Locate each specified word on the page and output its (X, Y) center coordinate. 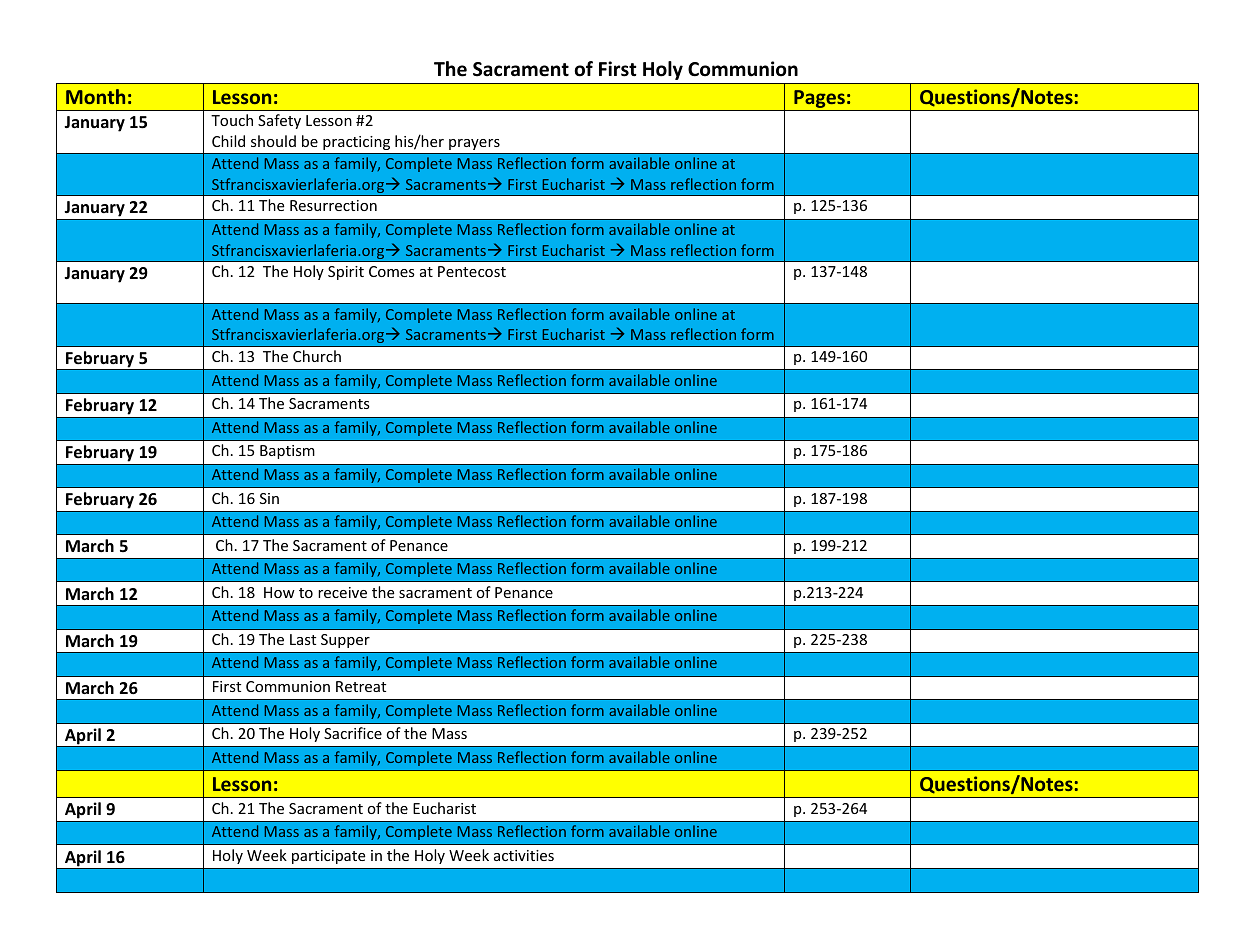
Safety (279, 121)
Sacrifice (353, 733)
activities (524, 855)
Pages (819, 100)
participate (328, 857)
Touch (232, 120)
